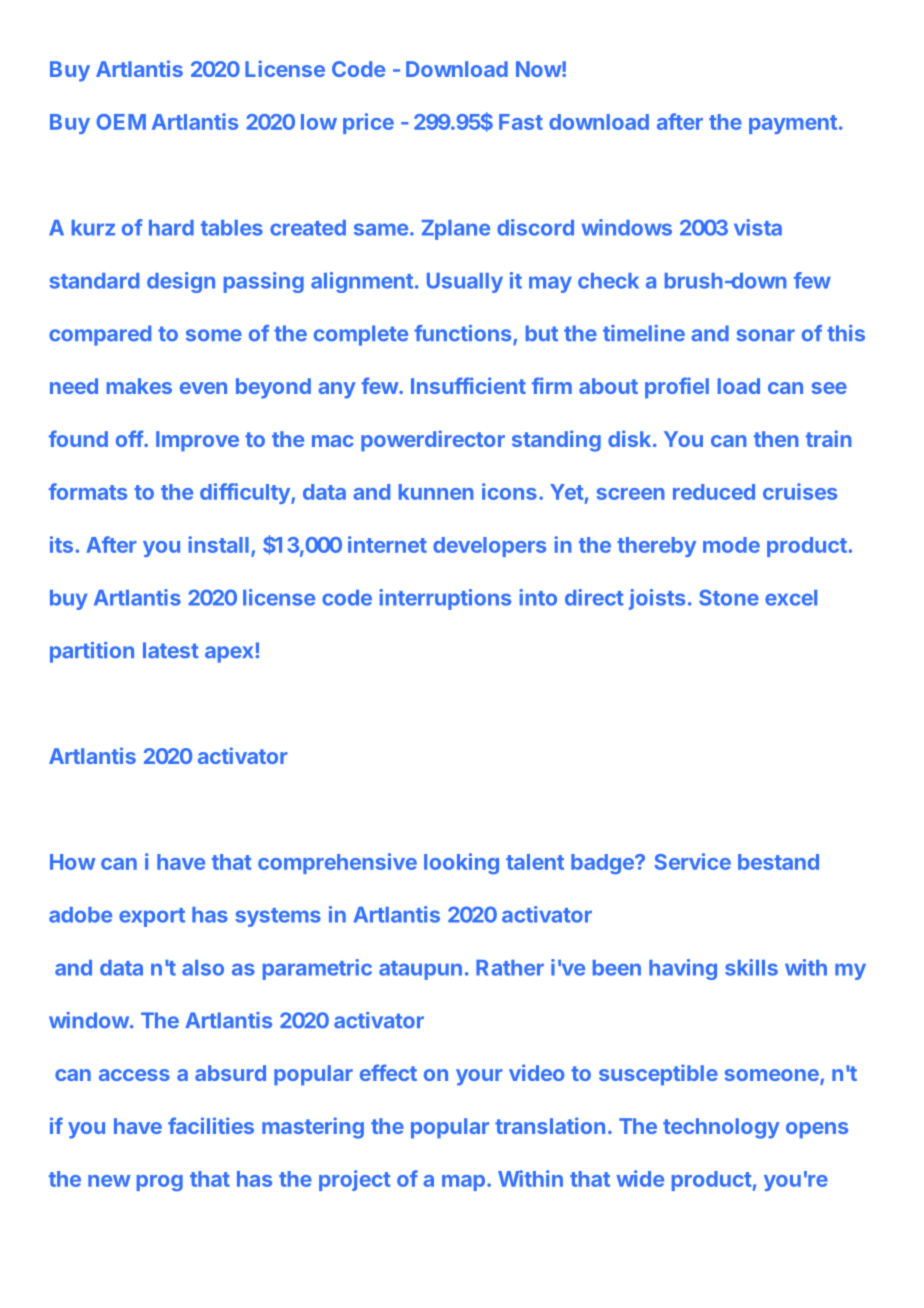 The width and height of the screenshot is (924, 1308). I want to click on Insufficient, so click(468, 385).
